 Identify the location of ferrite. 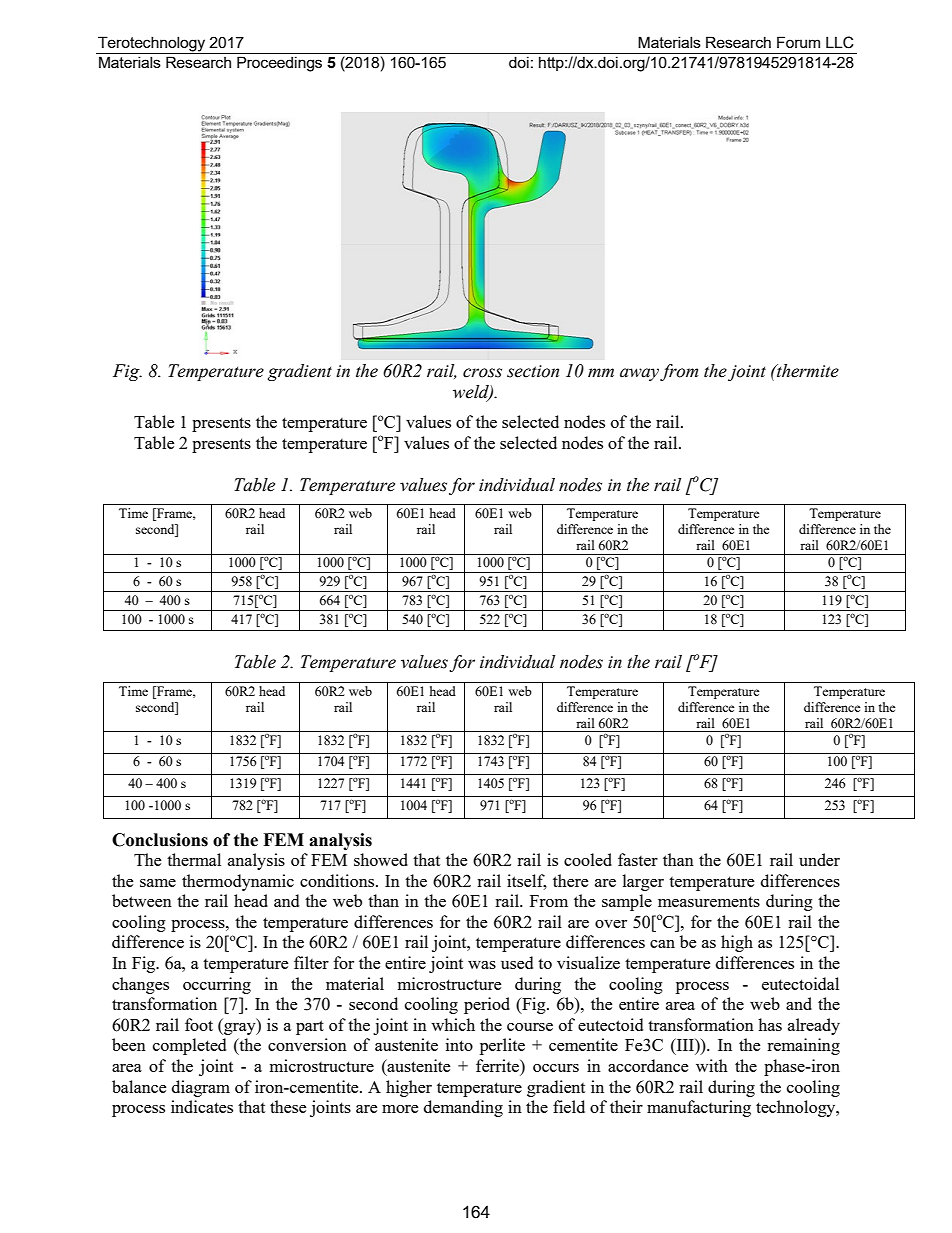
(498, 1065).
